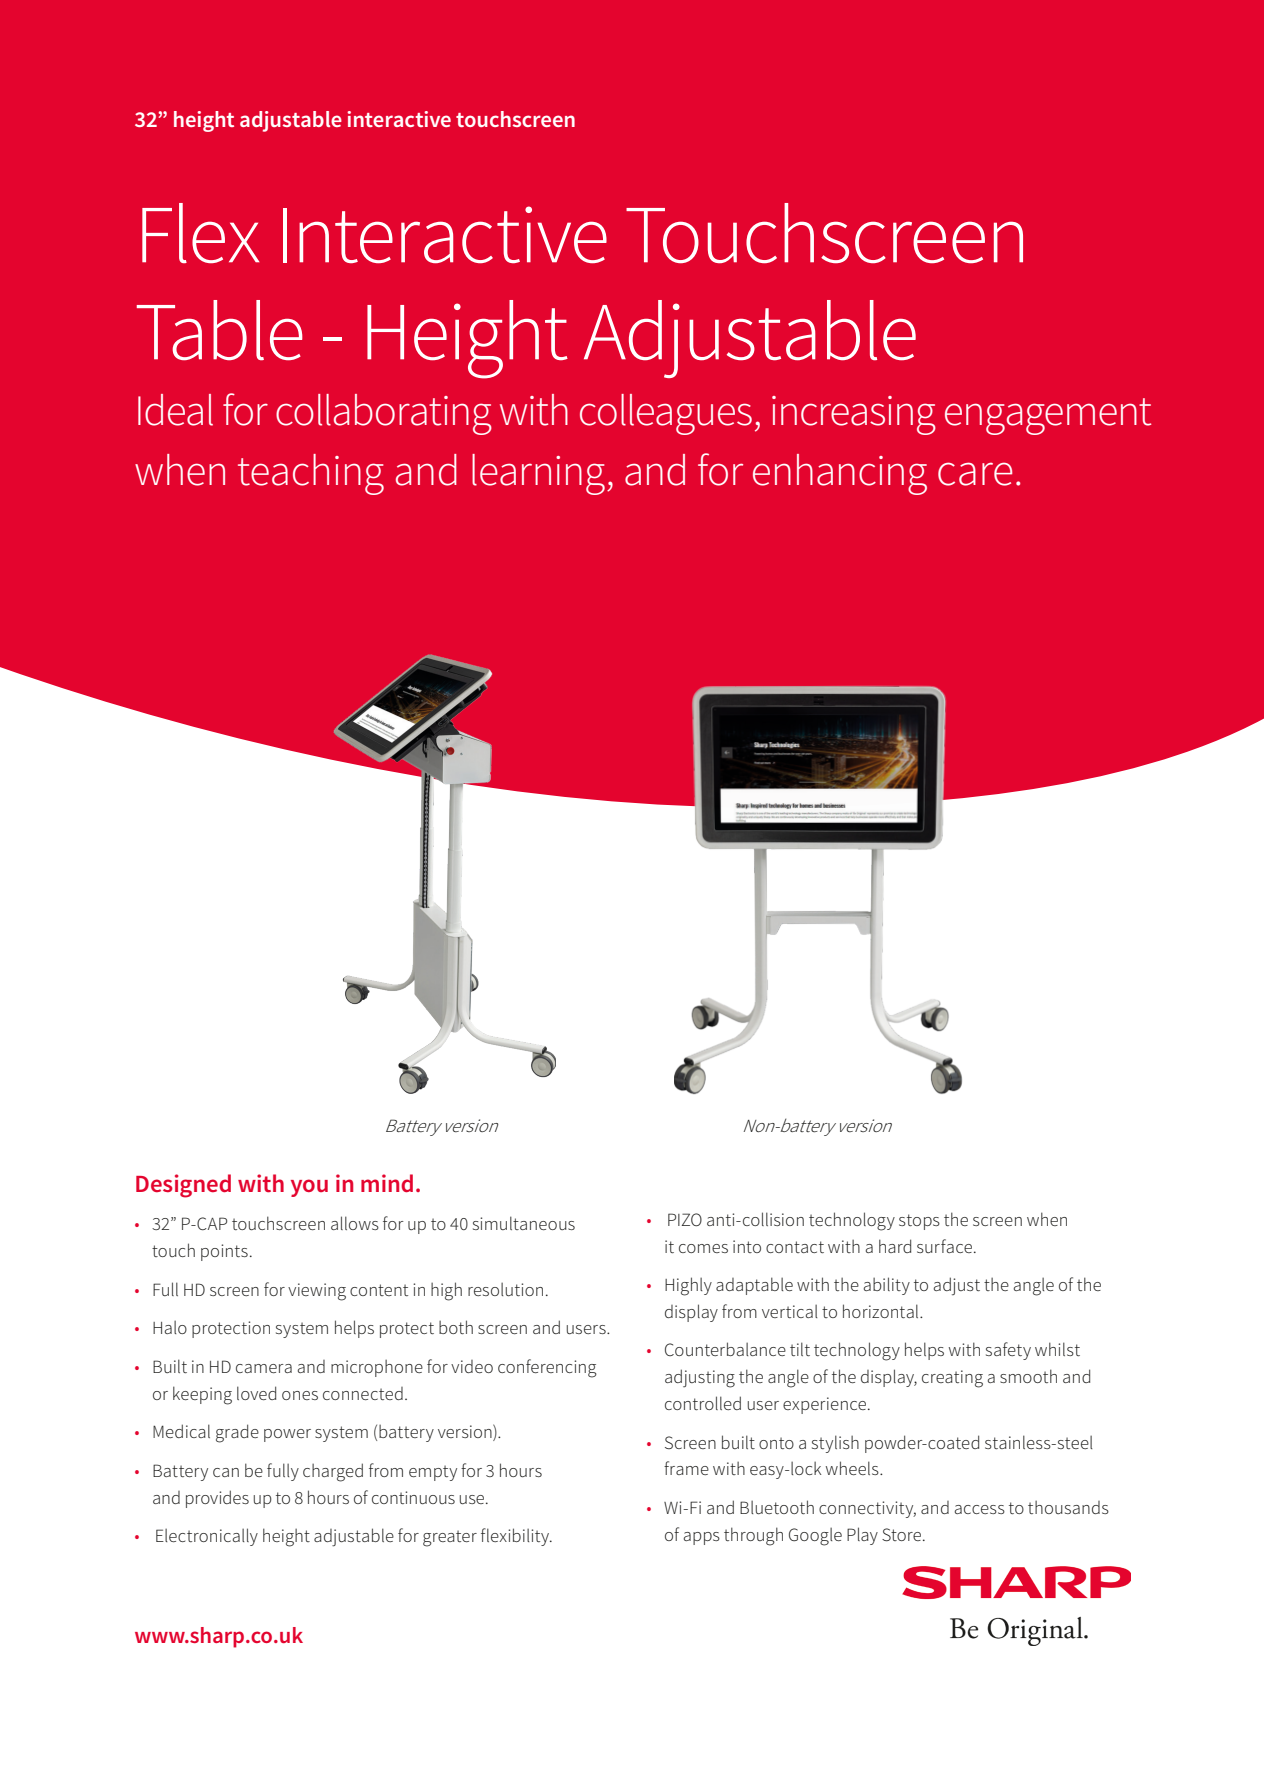 Image resolution: width=1264 pixels, height=1773 pixels. I want to click on engagement, so click(1048, 416).
